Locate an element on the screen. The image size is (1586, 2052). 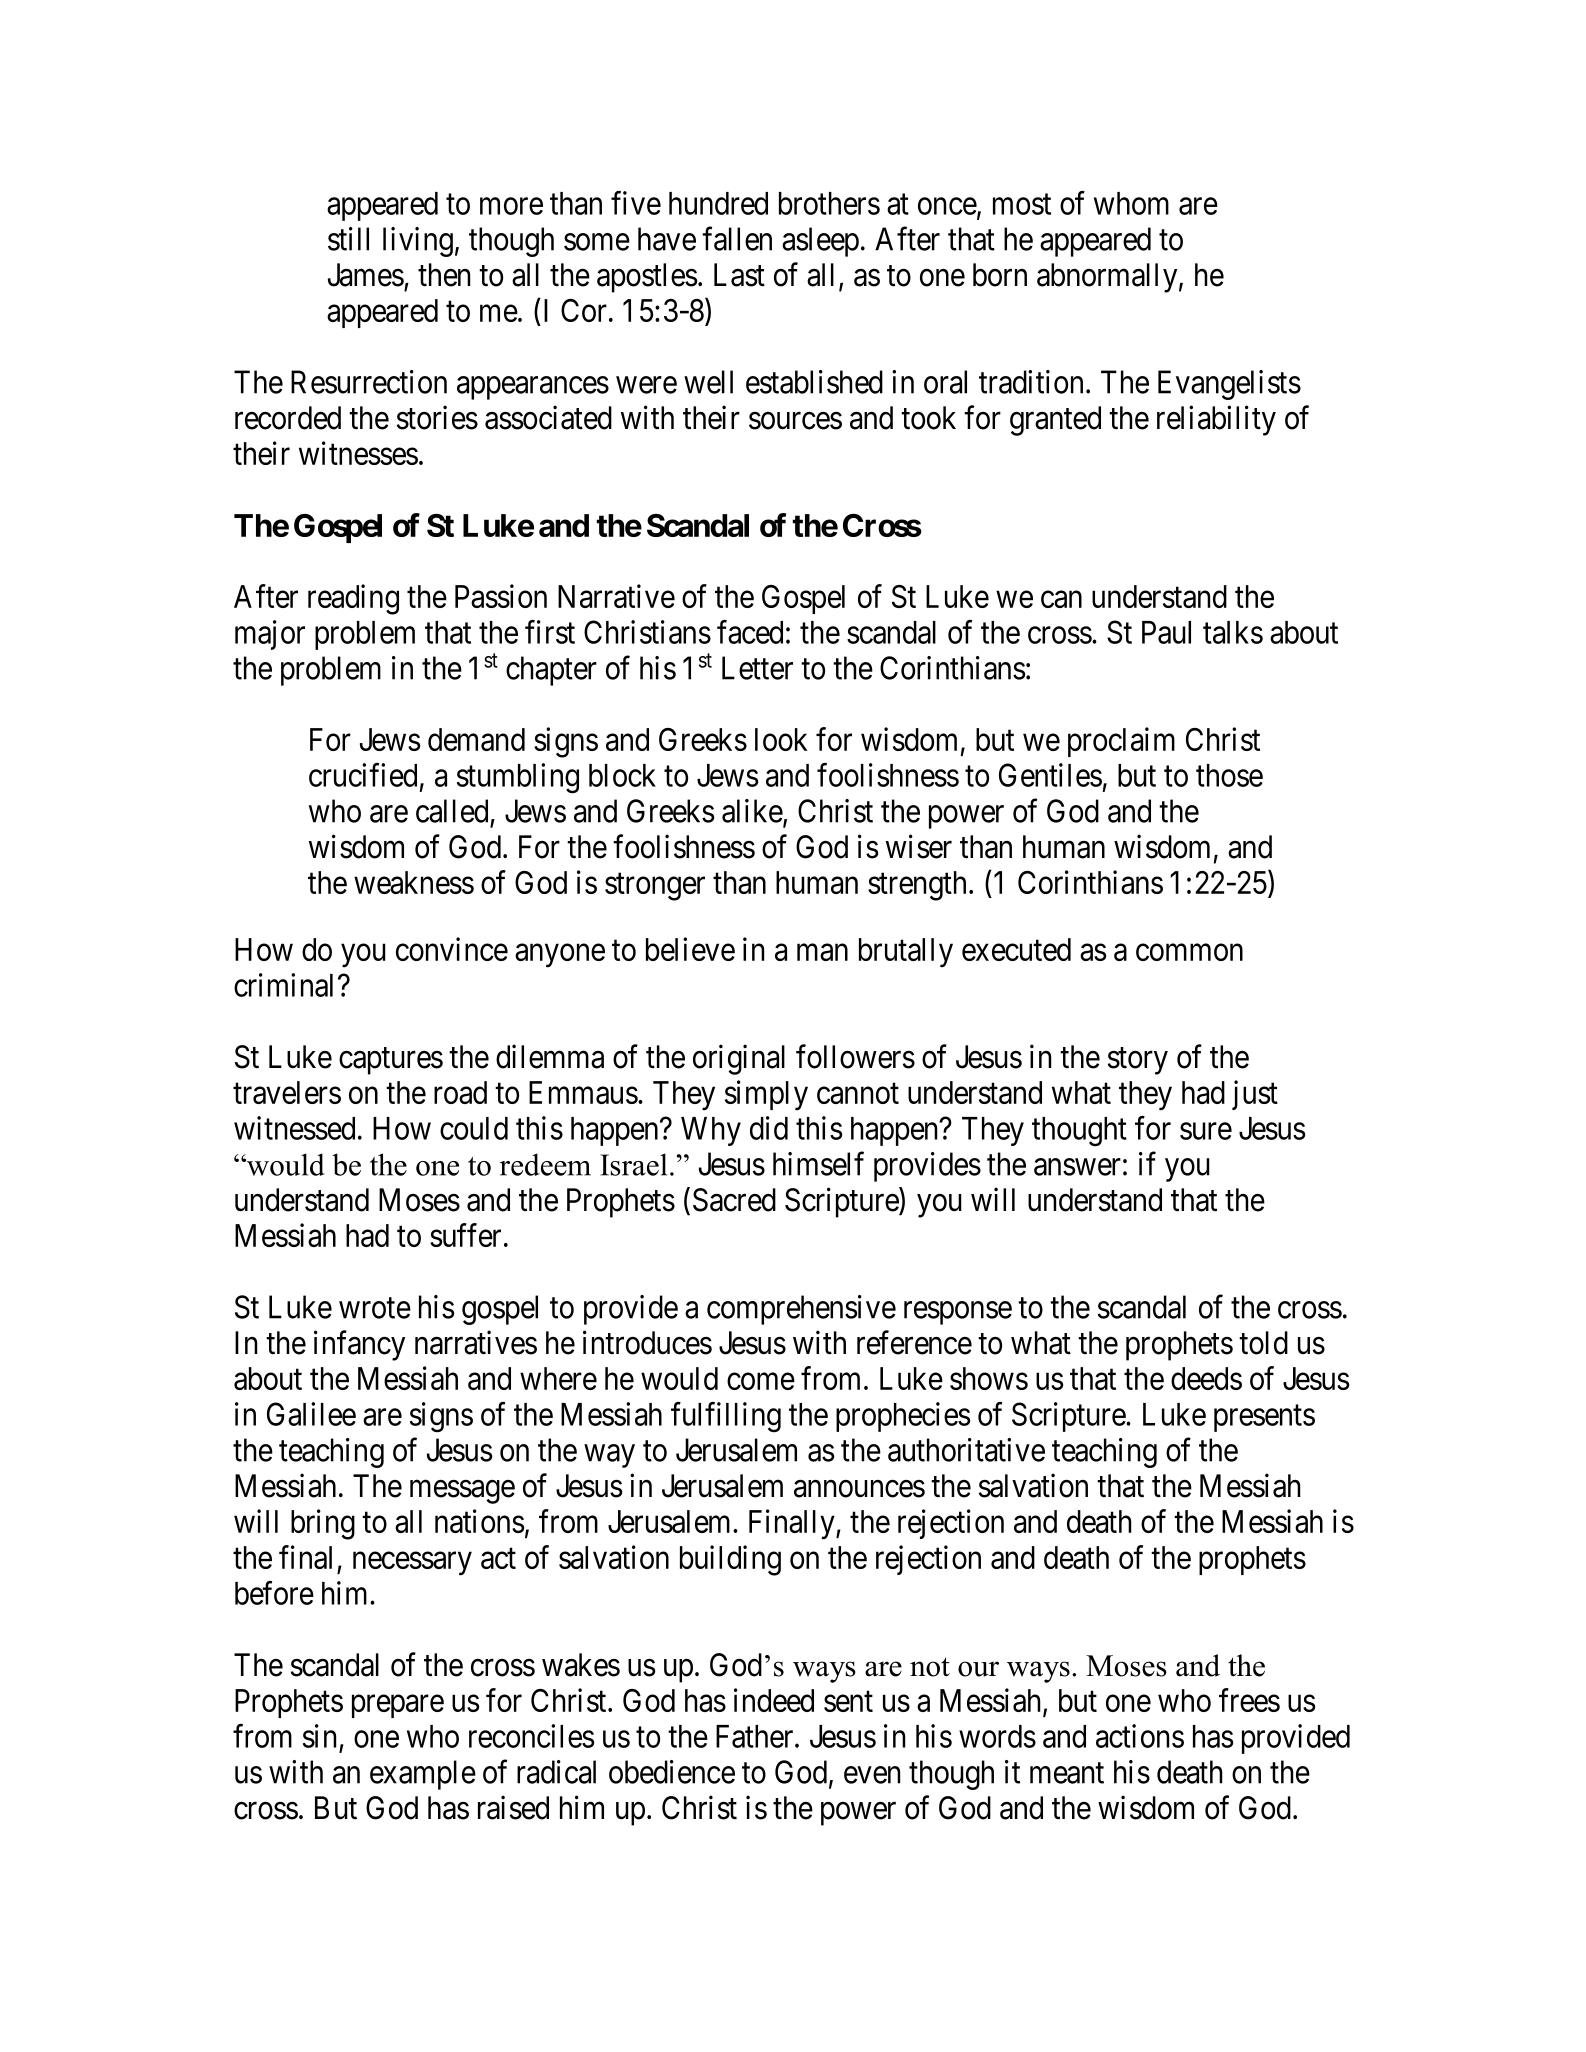
called is located at coordinates (452, 811).
